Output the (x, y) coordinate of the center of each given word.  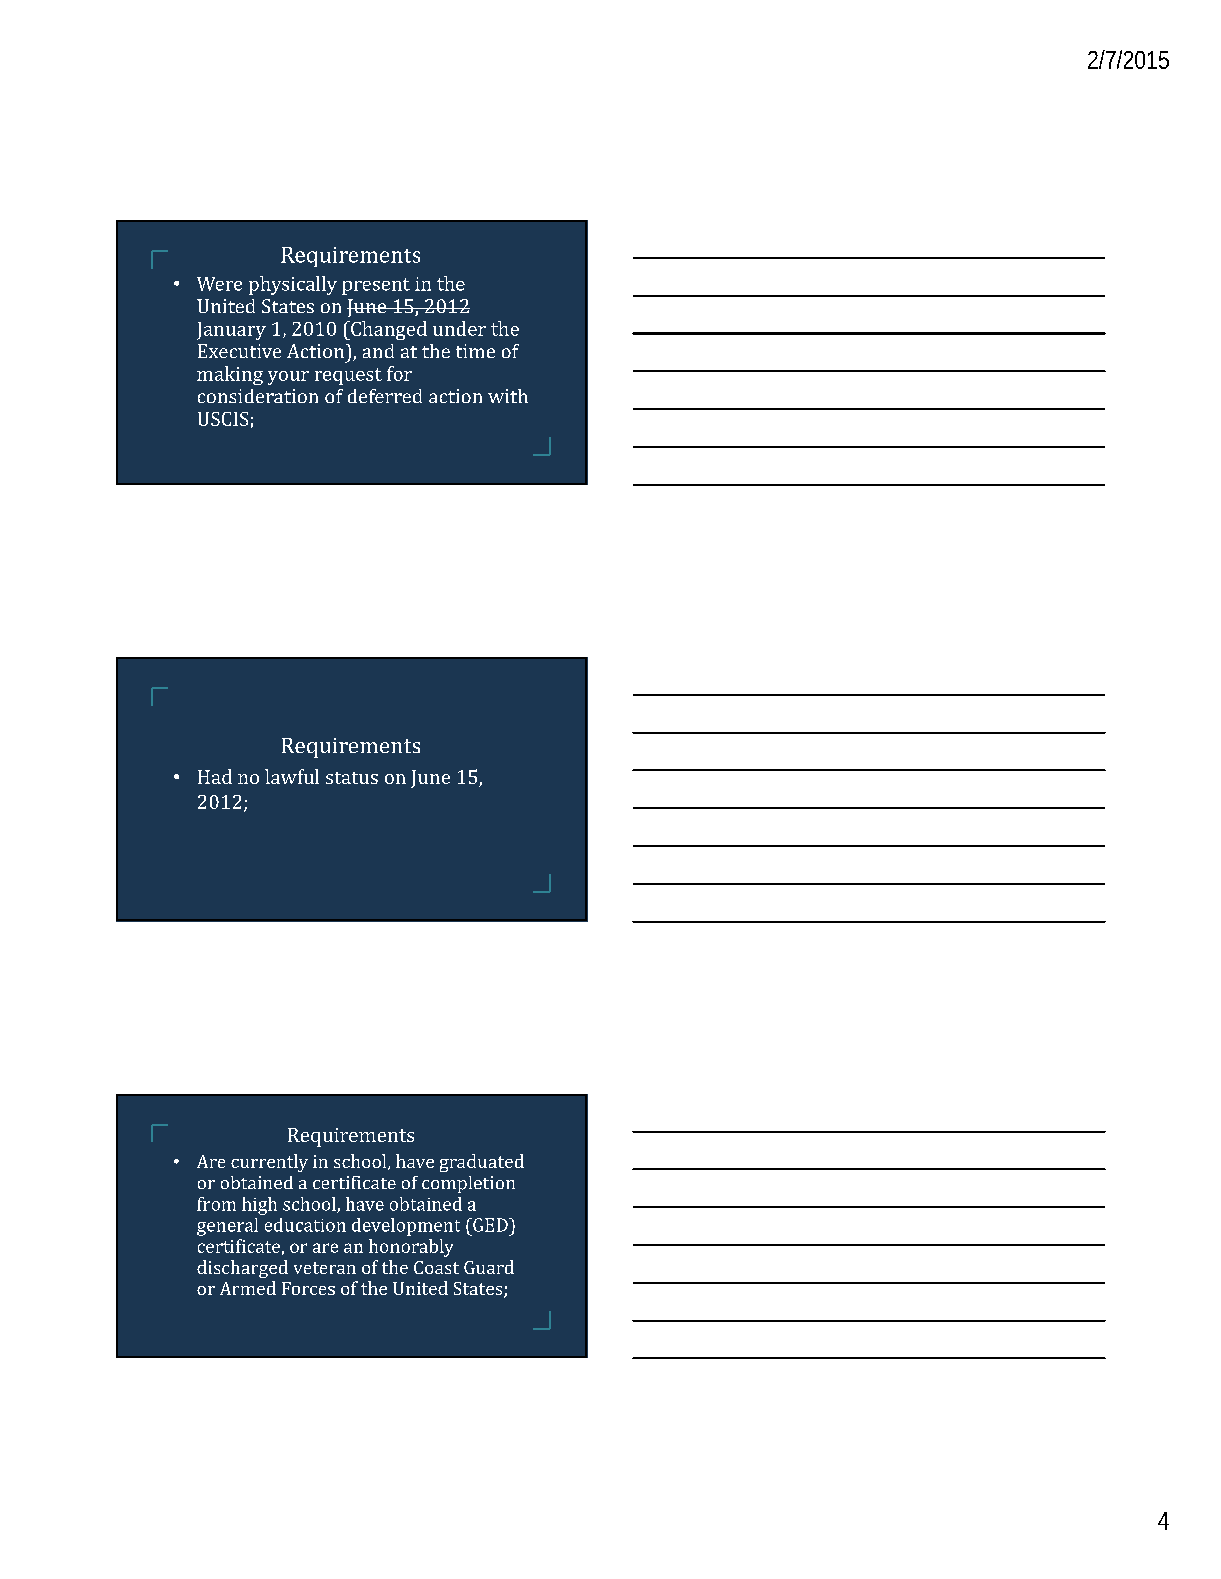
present (376, 286)
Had (215, 776)
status (352, 778)
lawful (292, 776)
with (508, 396)
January (231, 331)
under (459, 328)
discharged (242, 1269)
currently (269, 1163)
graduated (482, 1163)
